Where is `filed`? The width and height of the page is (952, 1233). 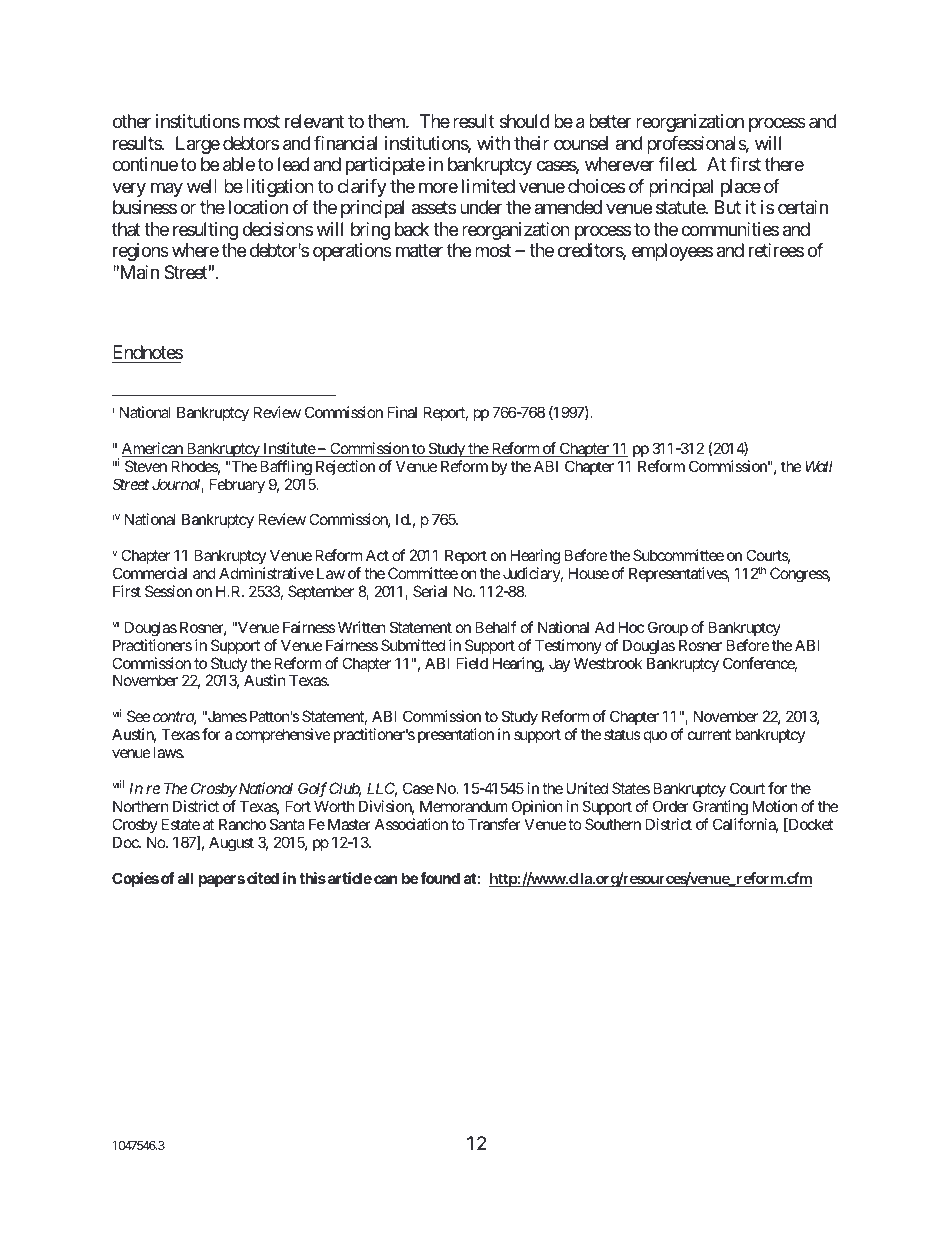 filed is located at coordinates (676, 164).
